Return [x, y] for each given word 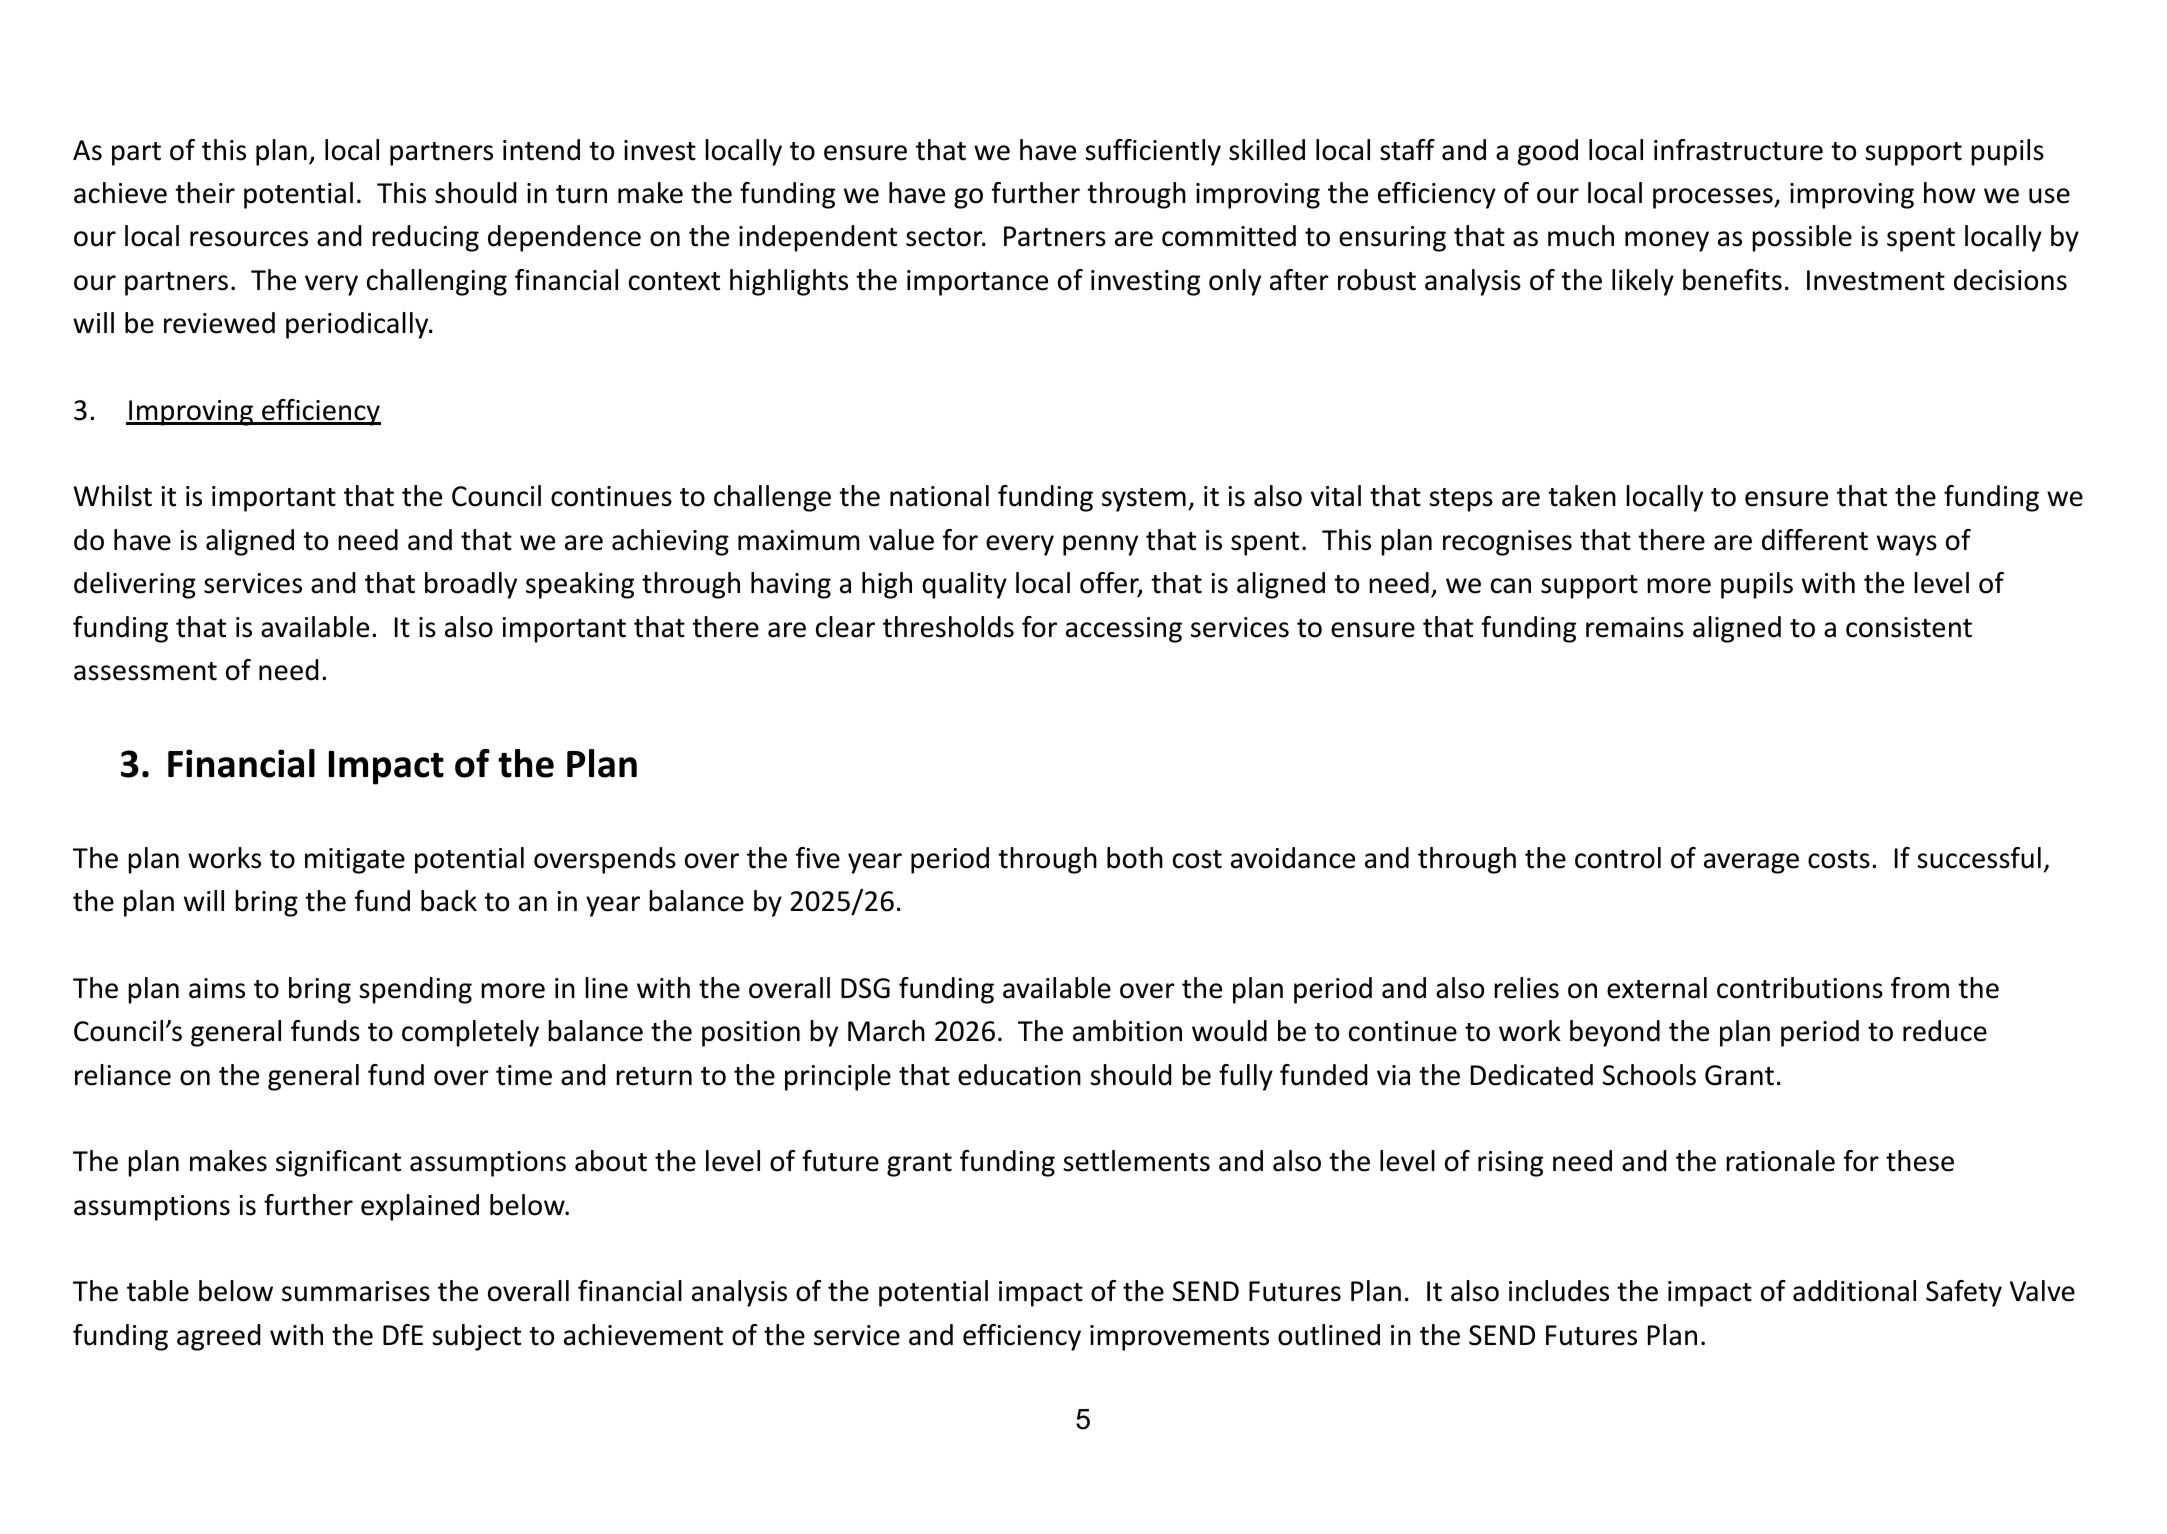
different [1815, 540]
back [449, 901]
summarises [356, 1291]
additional [1854, 1291]
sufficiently [1153, 152]
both [1135, 858]
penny [1100, 545]
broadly [471, 585]
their [205, 193]
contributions [1800, 988]
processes [1714, 198]
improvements [1179, 1338]
